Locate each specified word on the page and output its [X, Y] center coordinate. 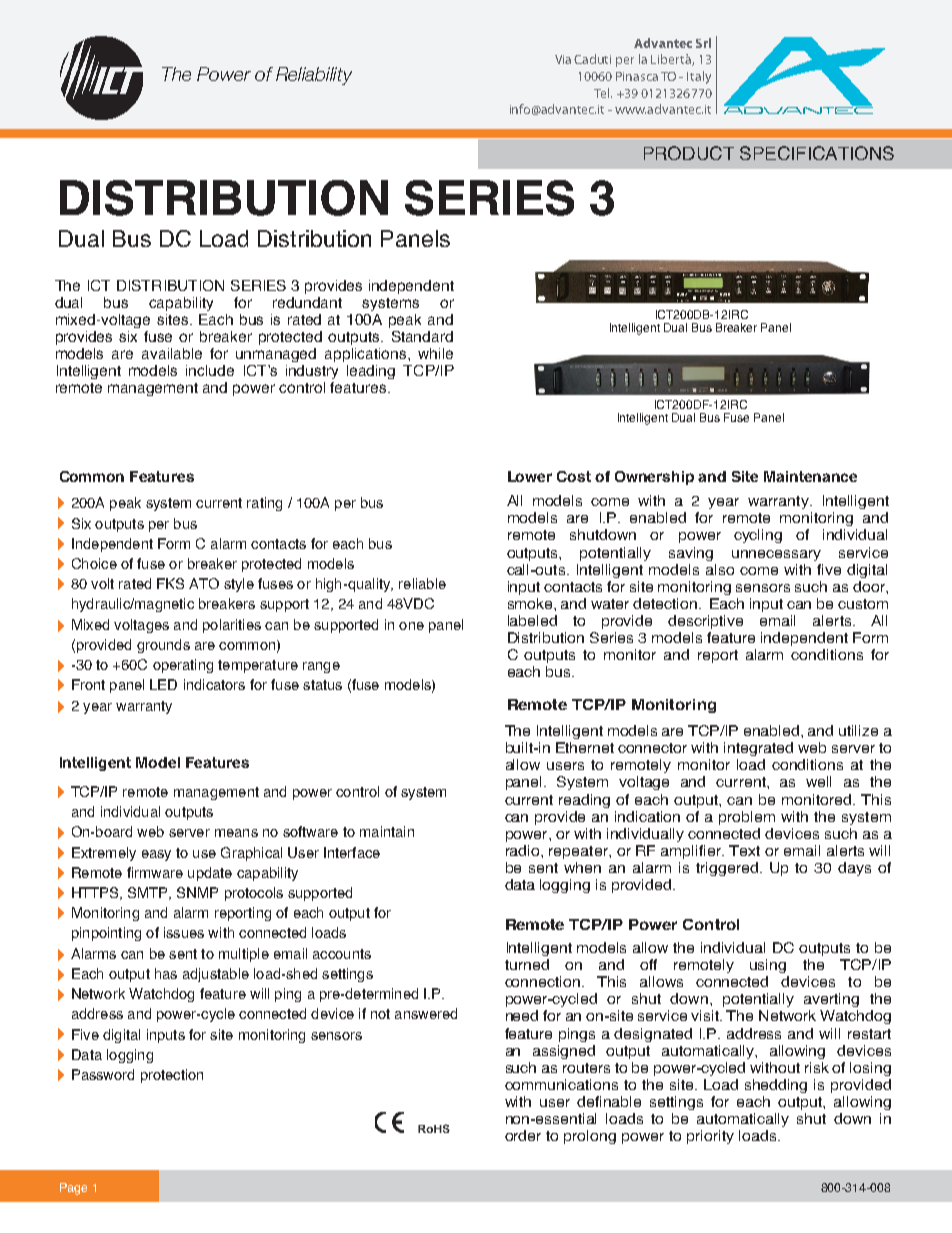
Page [73, 1189]
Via [563, 59]
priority [710, 1137]
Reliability [314, 76]
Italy [699, 77]
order [523, 1135]
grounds [163, 646]
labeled [532, 620]
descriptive [705, 622]
